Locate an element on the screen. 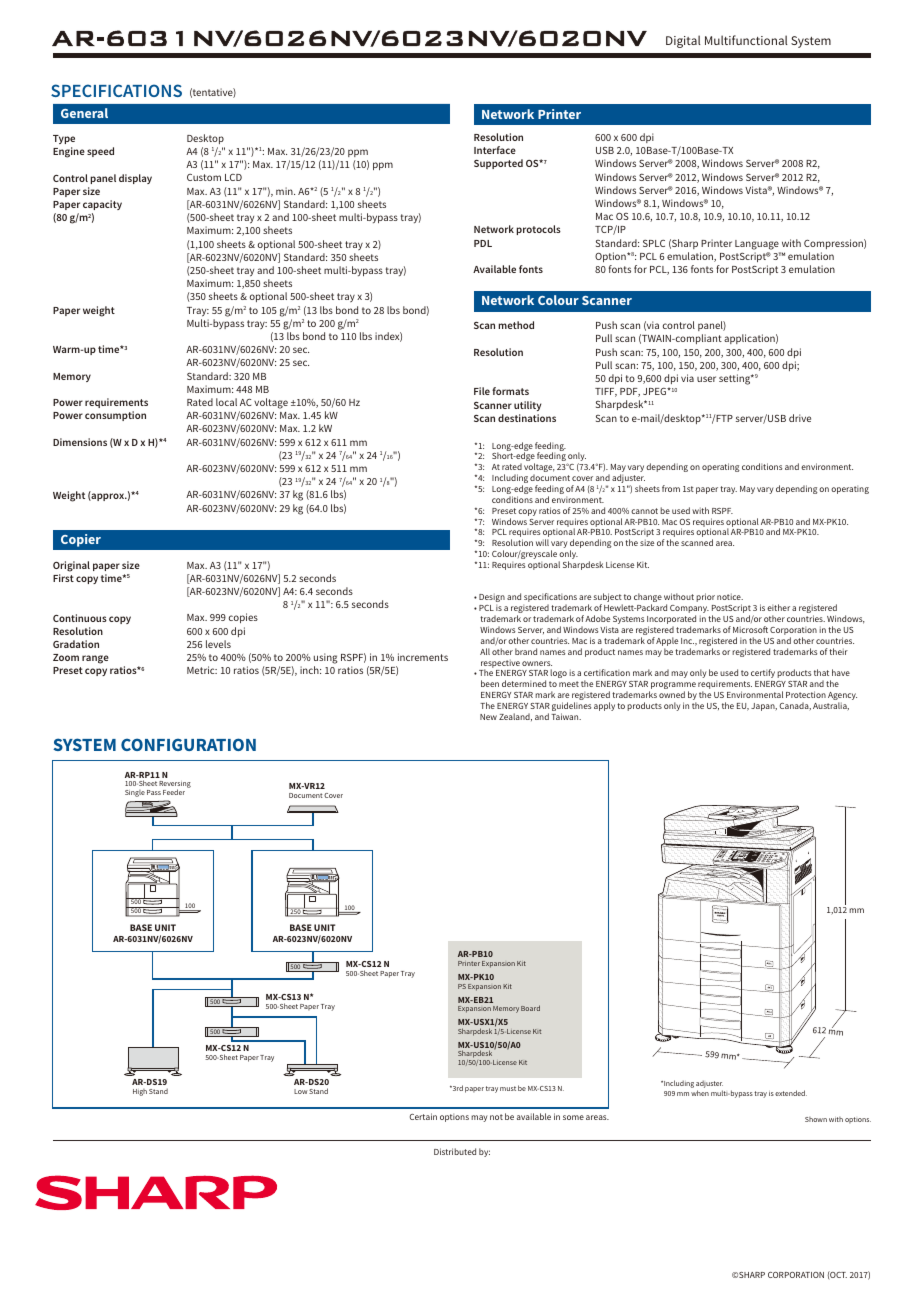 The width and height of the screenshot is (924, 1308). extended is located at coordinates (791, 1093).
